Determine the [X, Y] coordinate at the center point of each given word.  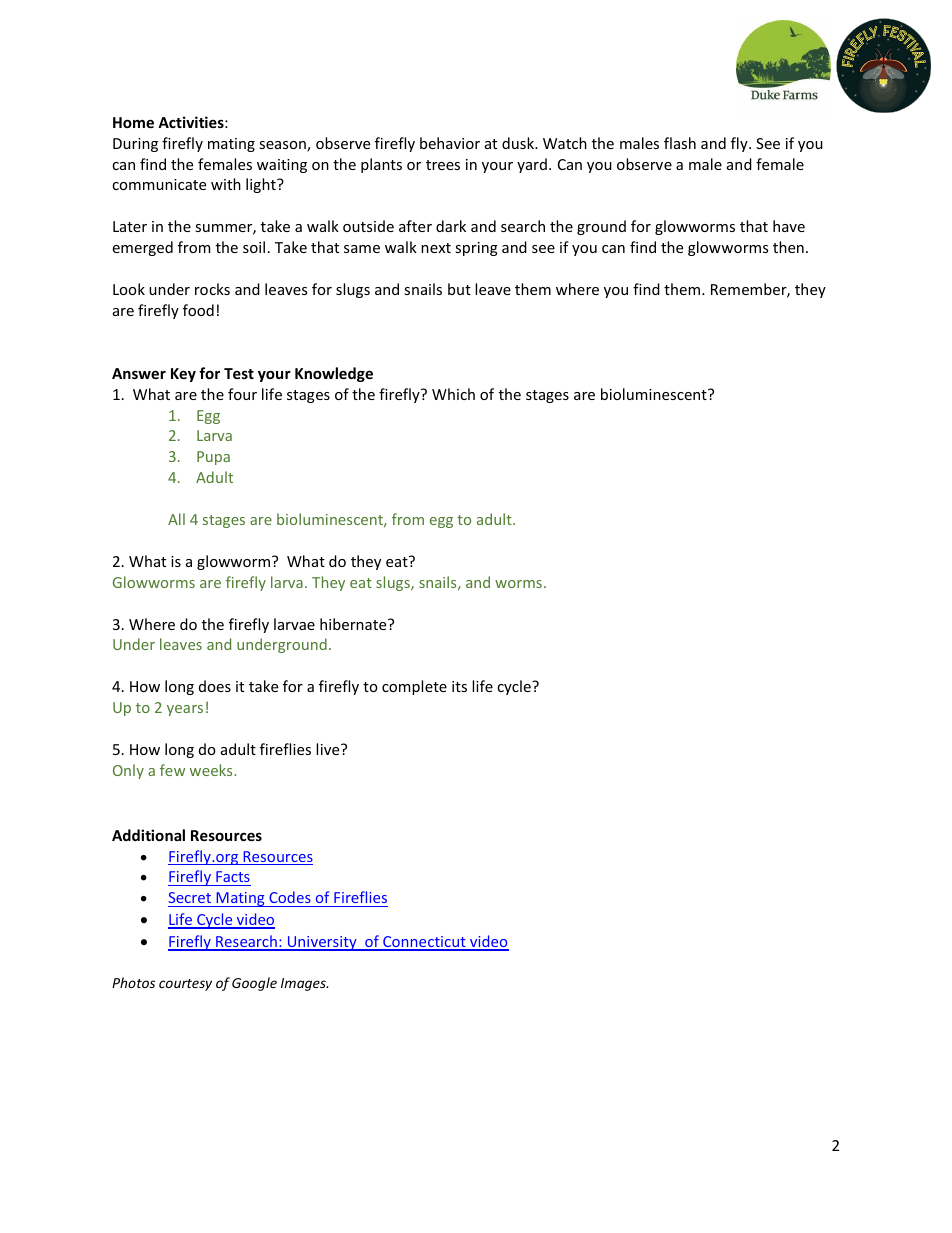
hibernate [354, 624]
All [176, 519]
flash [680, 143]
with [226, 184]
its [459, 686]
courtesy [185, 985]
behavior [450, 143]
